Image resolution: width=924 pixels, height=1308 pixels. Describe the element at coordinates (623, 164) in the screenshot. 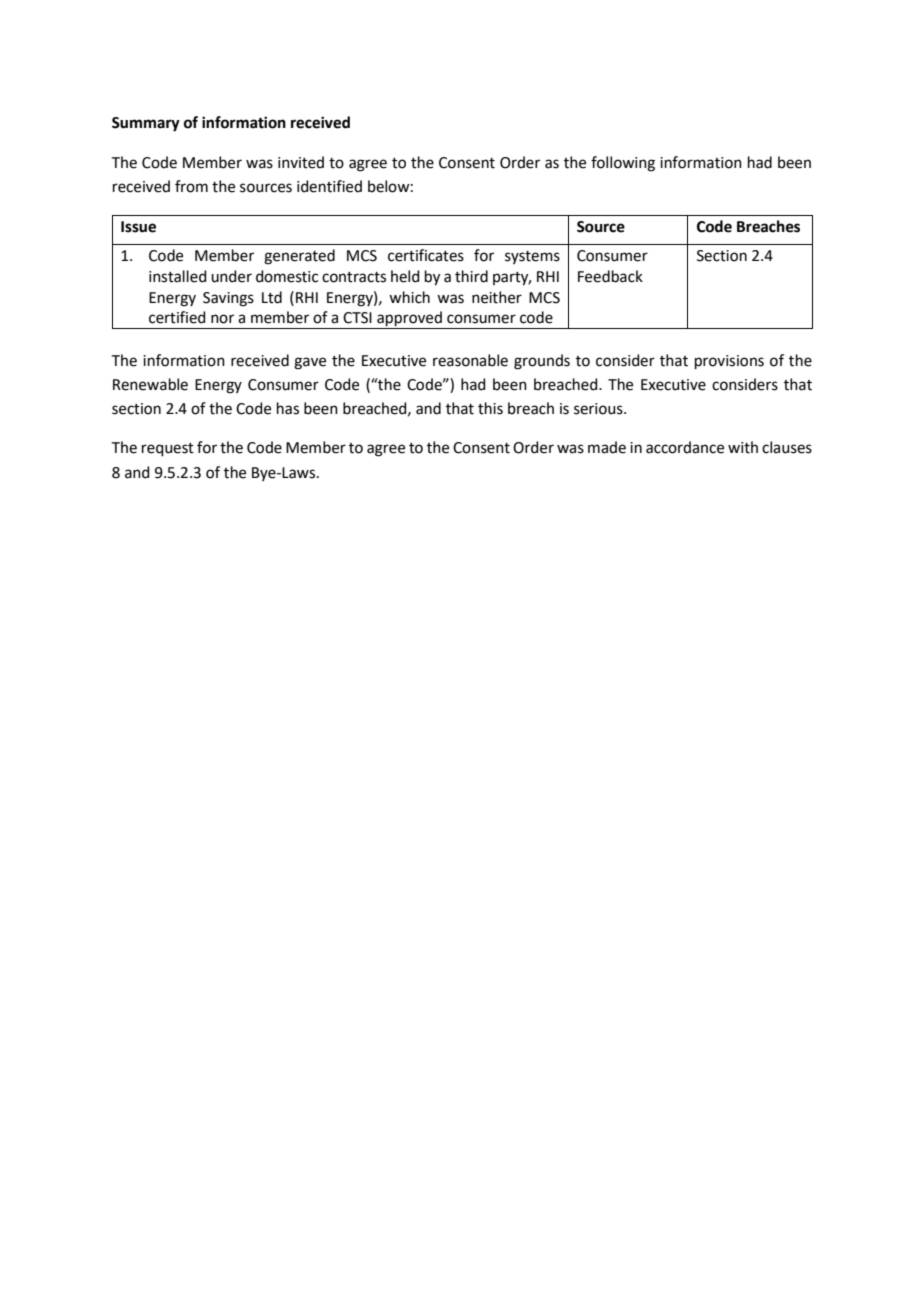

I see `following` at that location.
